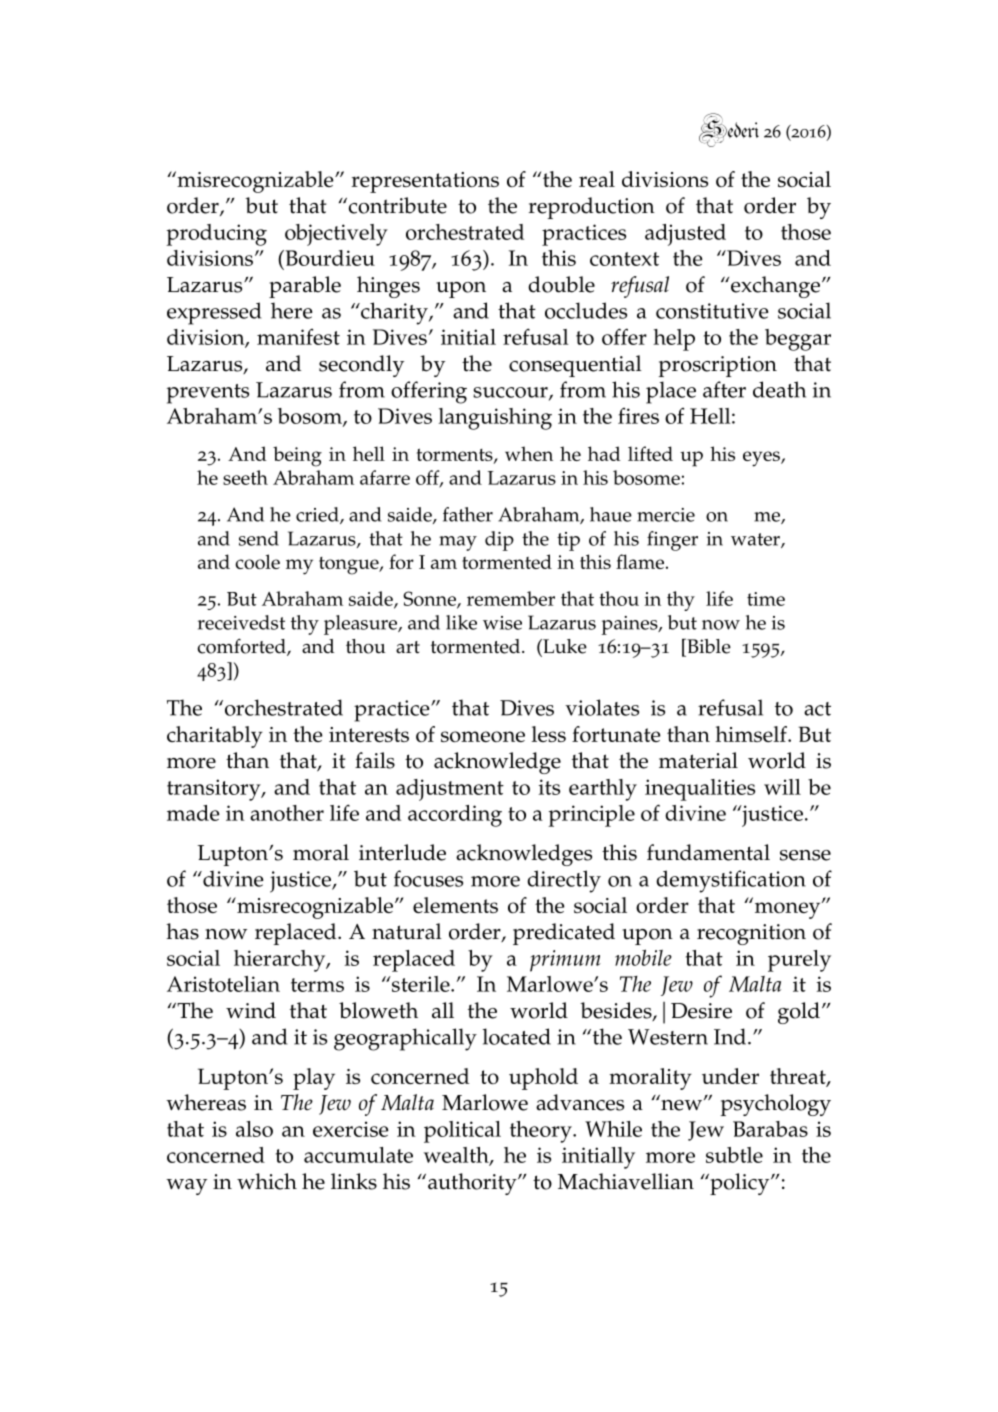 The image size is (998, 1412). What do you see at coordinates (243, 647) in the page?
I see `comforted` at bounding box center [243, 647].
